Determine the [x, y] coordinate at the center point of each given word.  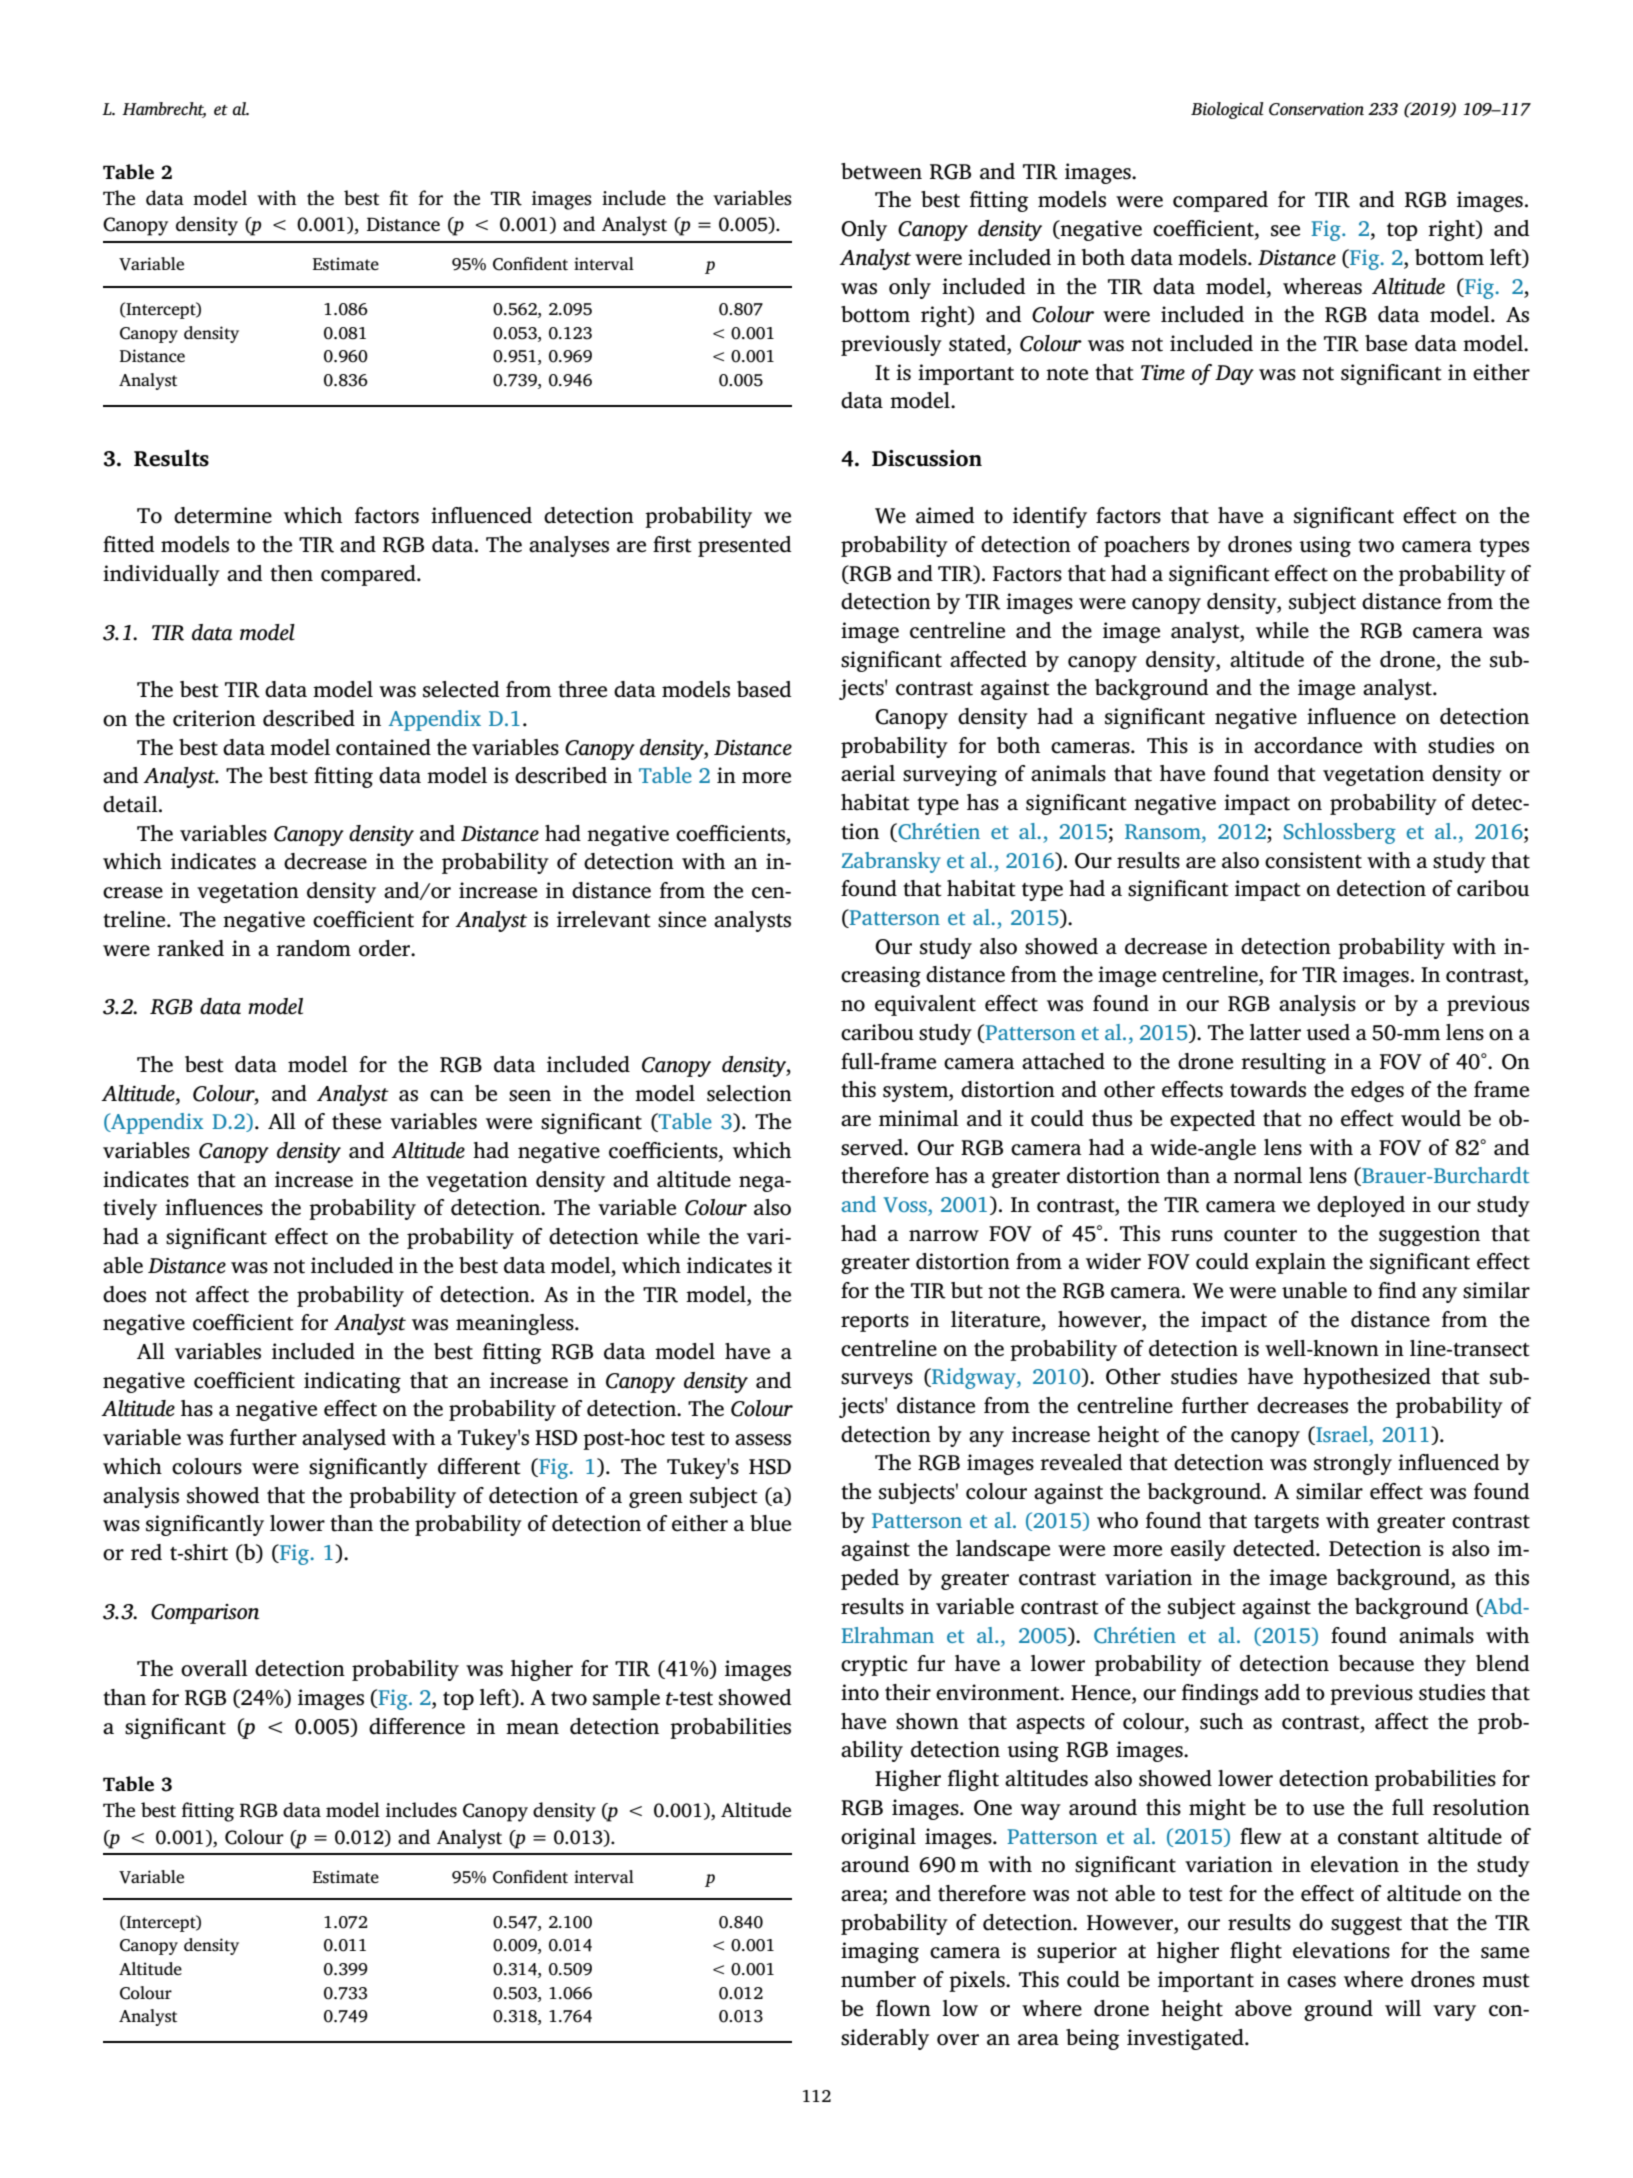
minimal [919, 1118]
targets [1286, 1524]
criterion [214, 718]
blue [770, 1523]
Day [1234, 375]
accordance [1308, 745]
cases [1311, 1982]
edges [1377, 1091]
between [881, 171]
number [878, 1979]
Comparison [205, 1614]
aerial [868, 773]
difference [417, 1726]
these [356, 1121]
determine [223, 515]
